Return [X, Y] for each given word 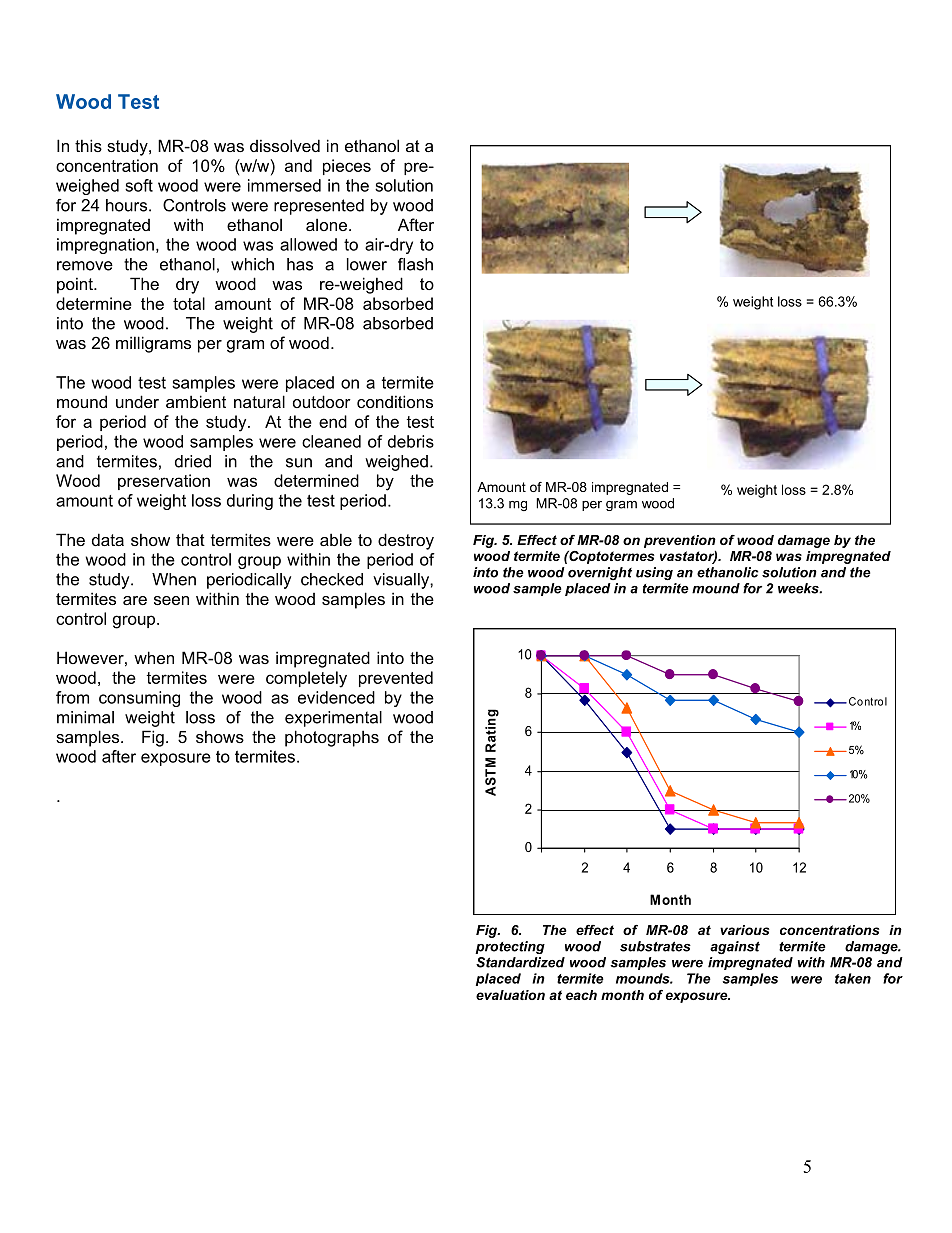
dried [193, 461]
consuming [139, 699]
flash [415, 264]
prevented [396, 679]
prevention [680, 541]
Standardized [520, 962]
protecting [510, 947]
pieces [347, 167]
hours [128, 205]
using [654, 573]
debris [411, 441]
